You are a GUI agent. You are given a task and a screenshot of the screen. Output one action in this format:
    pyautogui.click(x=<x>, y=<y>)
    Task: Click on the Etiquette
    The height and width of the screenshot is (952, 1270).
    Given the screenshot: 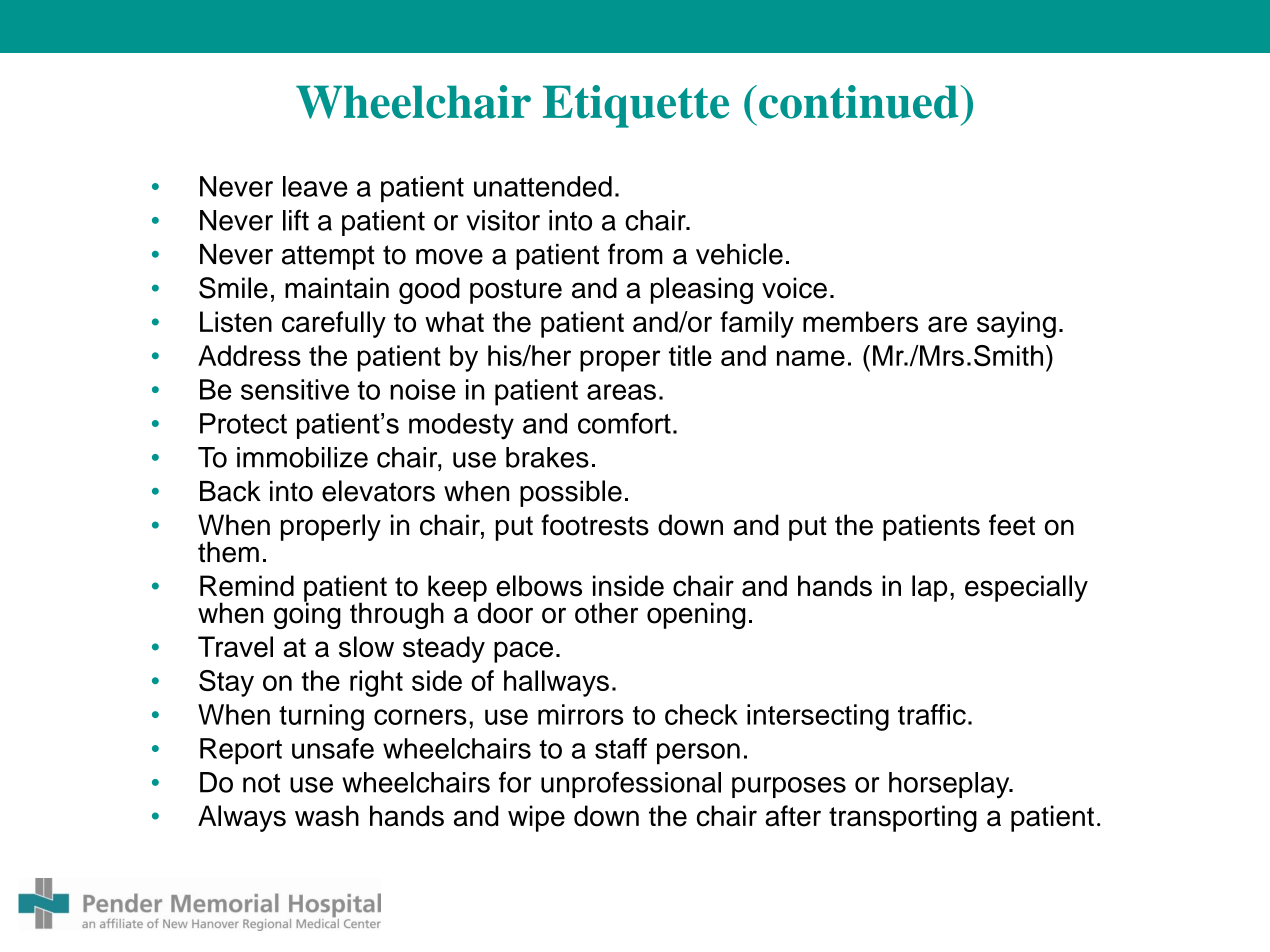 What is the action you would take?
    pyautogui.click(x=636, y=106)
